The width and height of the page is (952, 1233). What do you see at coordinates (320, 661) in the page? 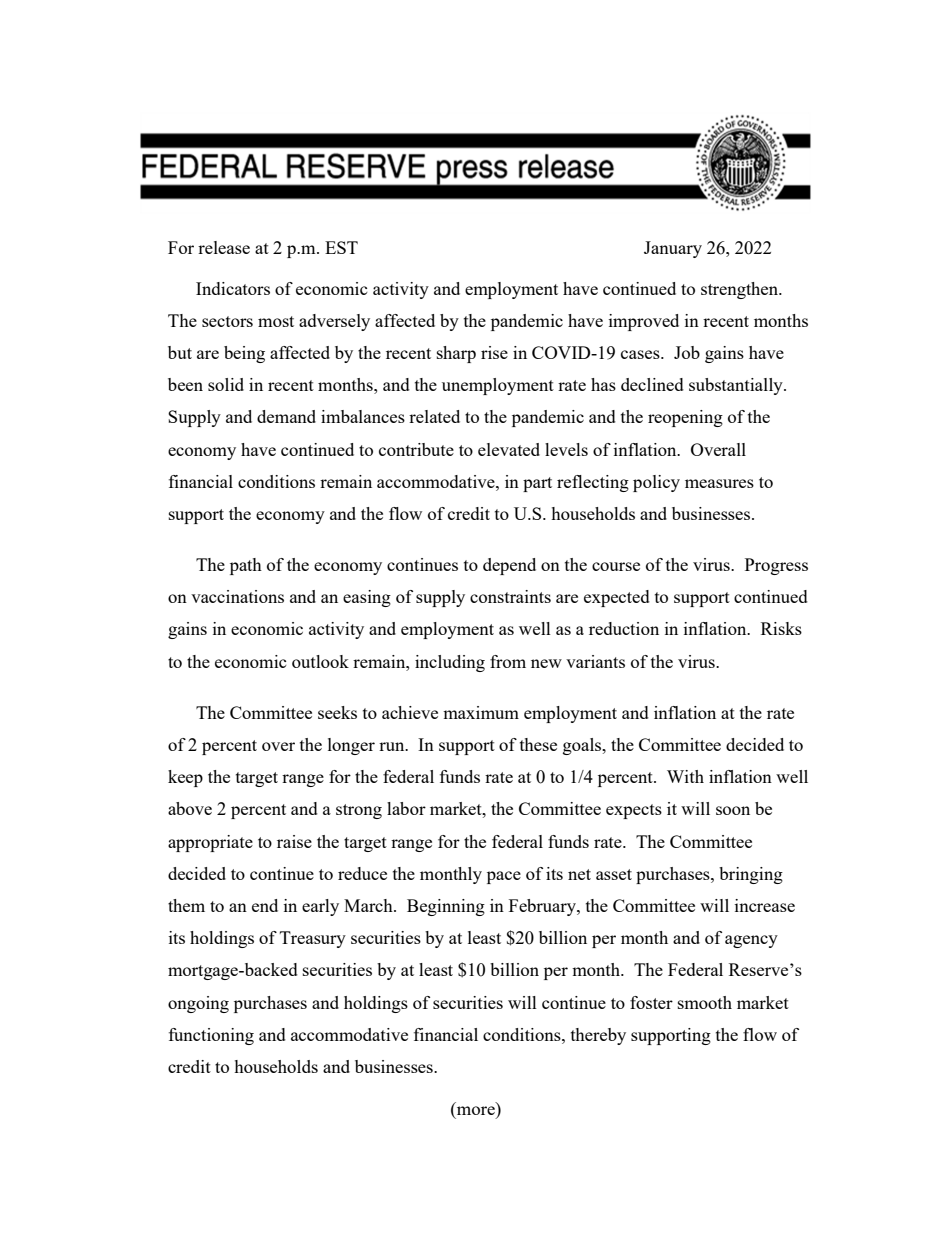
I see `outlook` at bounding box center [320, 661].
